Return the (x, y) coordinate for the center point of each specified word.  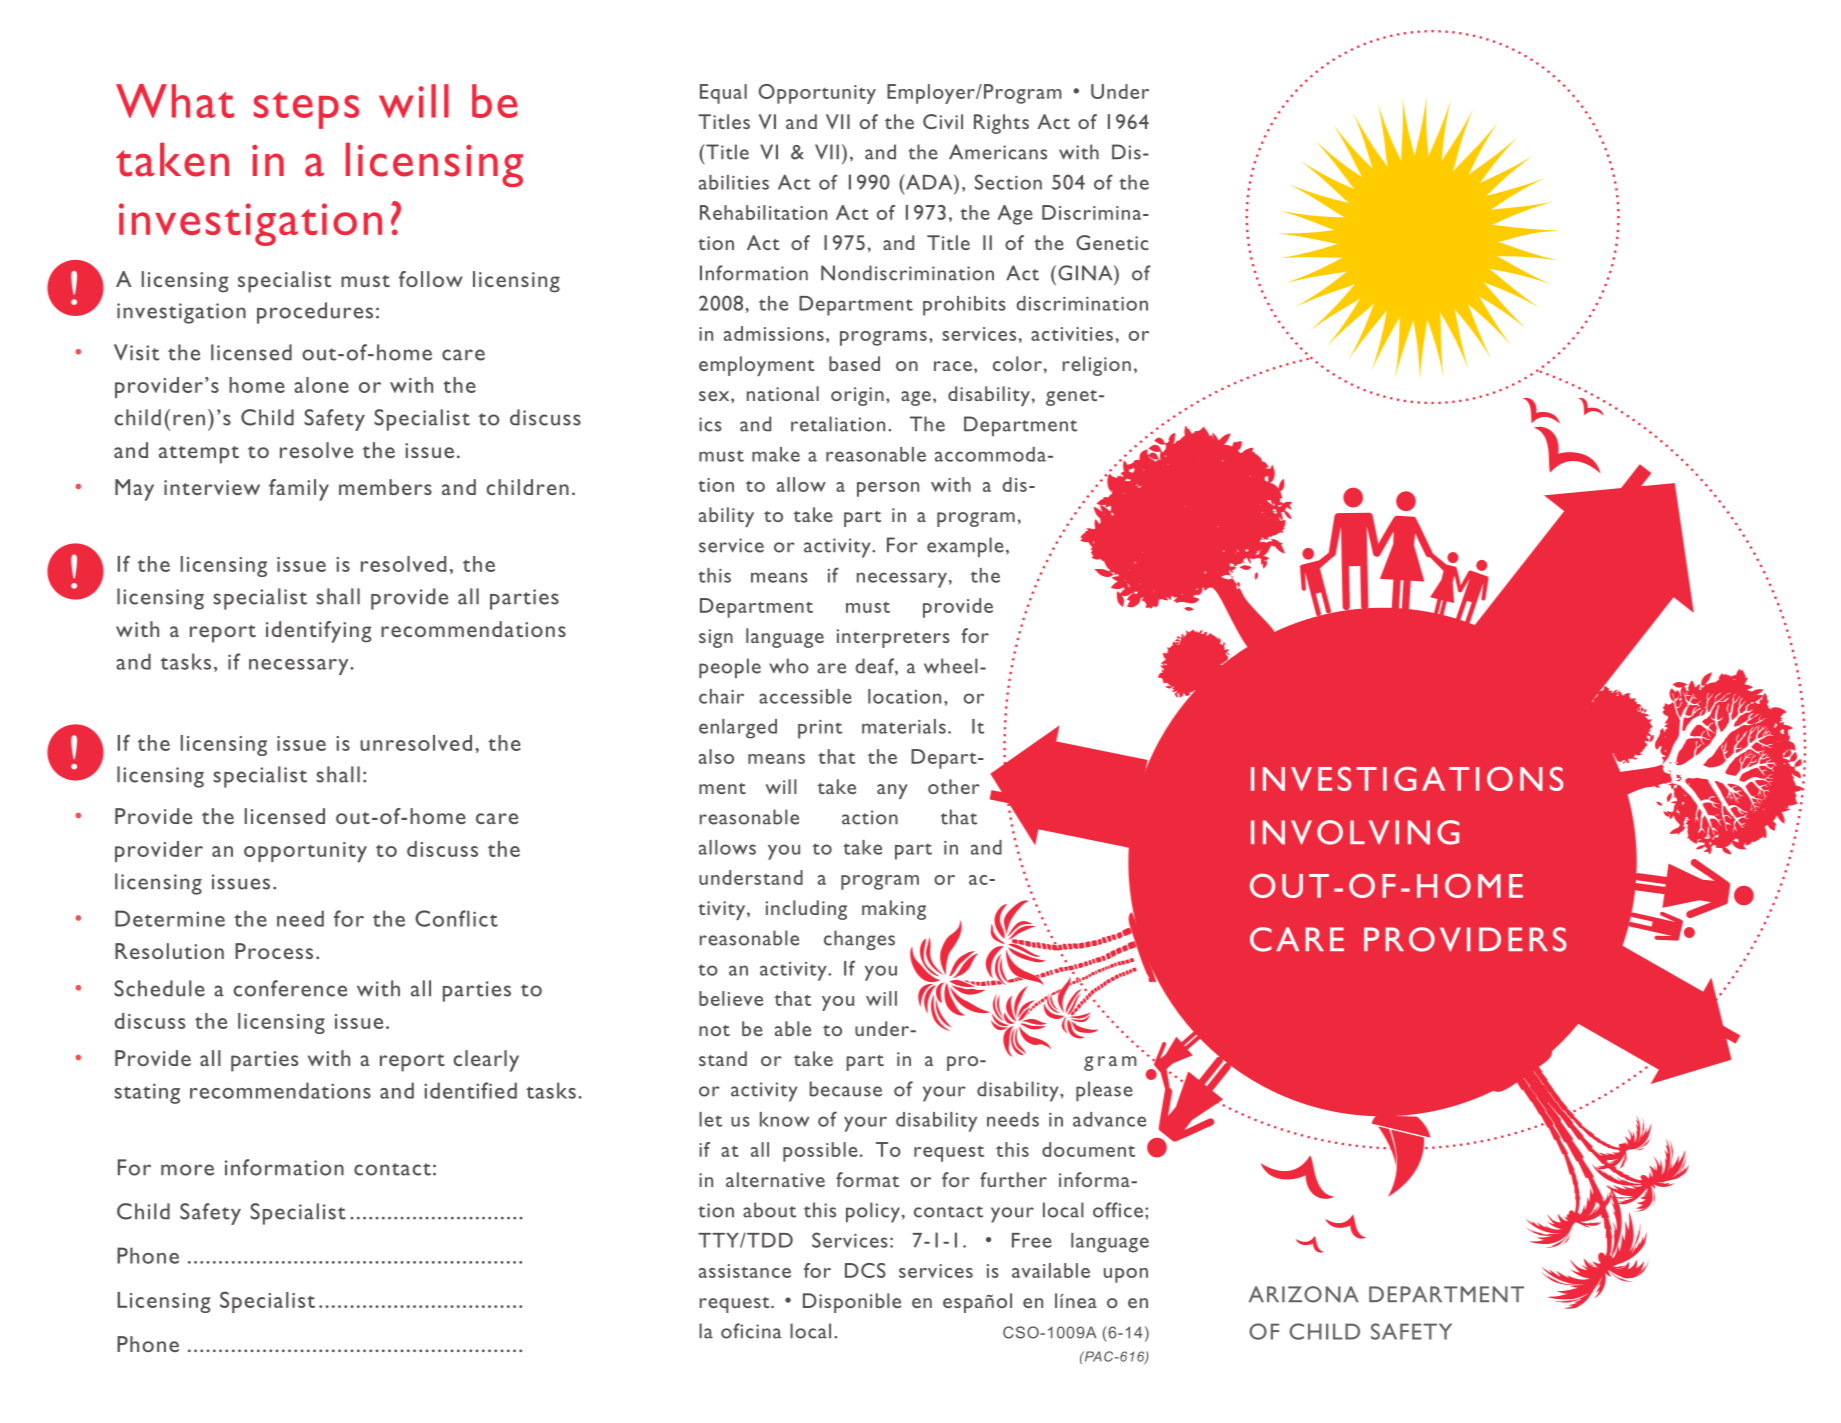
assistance (745, 1271)
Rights (1001, 124)
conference (290, 988)
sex (715, 396)
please (1104, 1091)
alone (321, 385)
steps (306, 110)
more (187, 1170)
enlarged (738, 729)
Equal (723, 94)
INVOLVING (1355, 832)
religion (1097, 366)
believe (731, 998)
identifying (319, 632)
